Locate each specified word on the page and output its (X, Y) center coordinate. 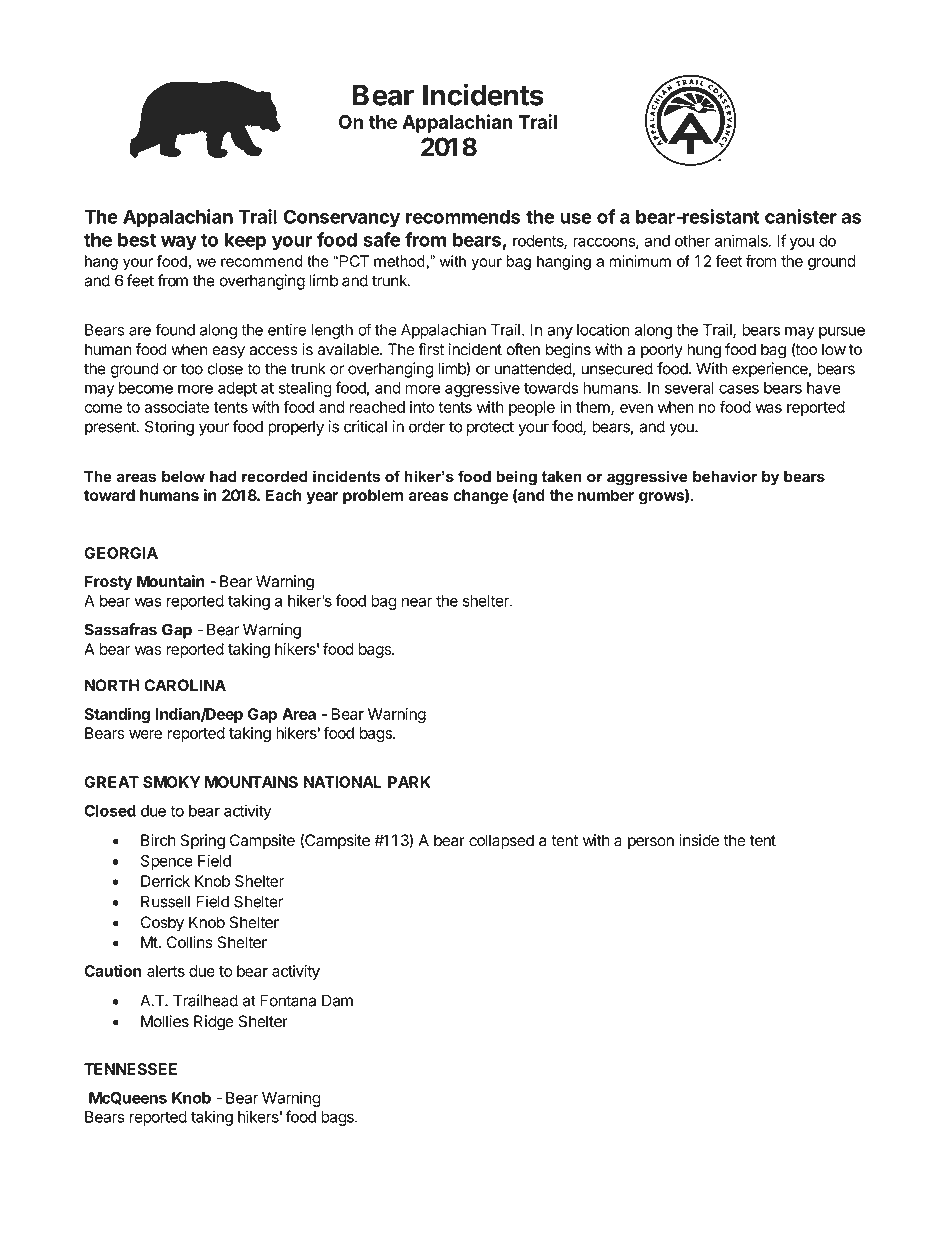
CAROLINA (185, 685)
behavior (725, 476)
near (417, 602)
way (179, 243)
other (692, 241)
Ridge (214, 1023)
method (399, 261)
